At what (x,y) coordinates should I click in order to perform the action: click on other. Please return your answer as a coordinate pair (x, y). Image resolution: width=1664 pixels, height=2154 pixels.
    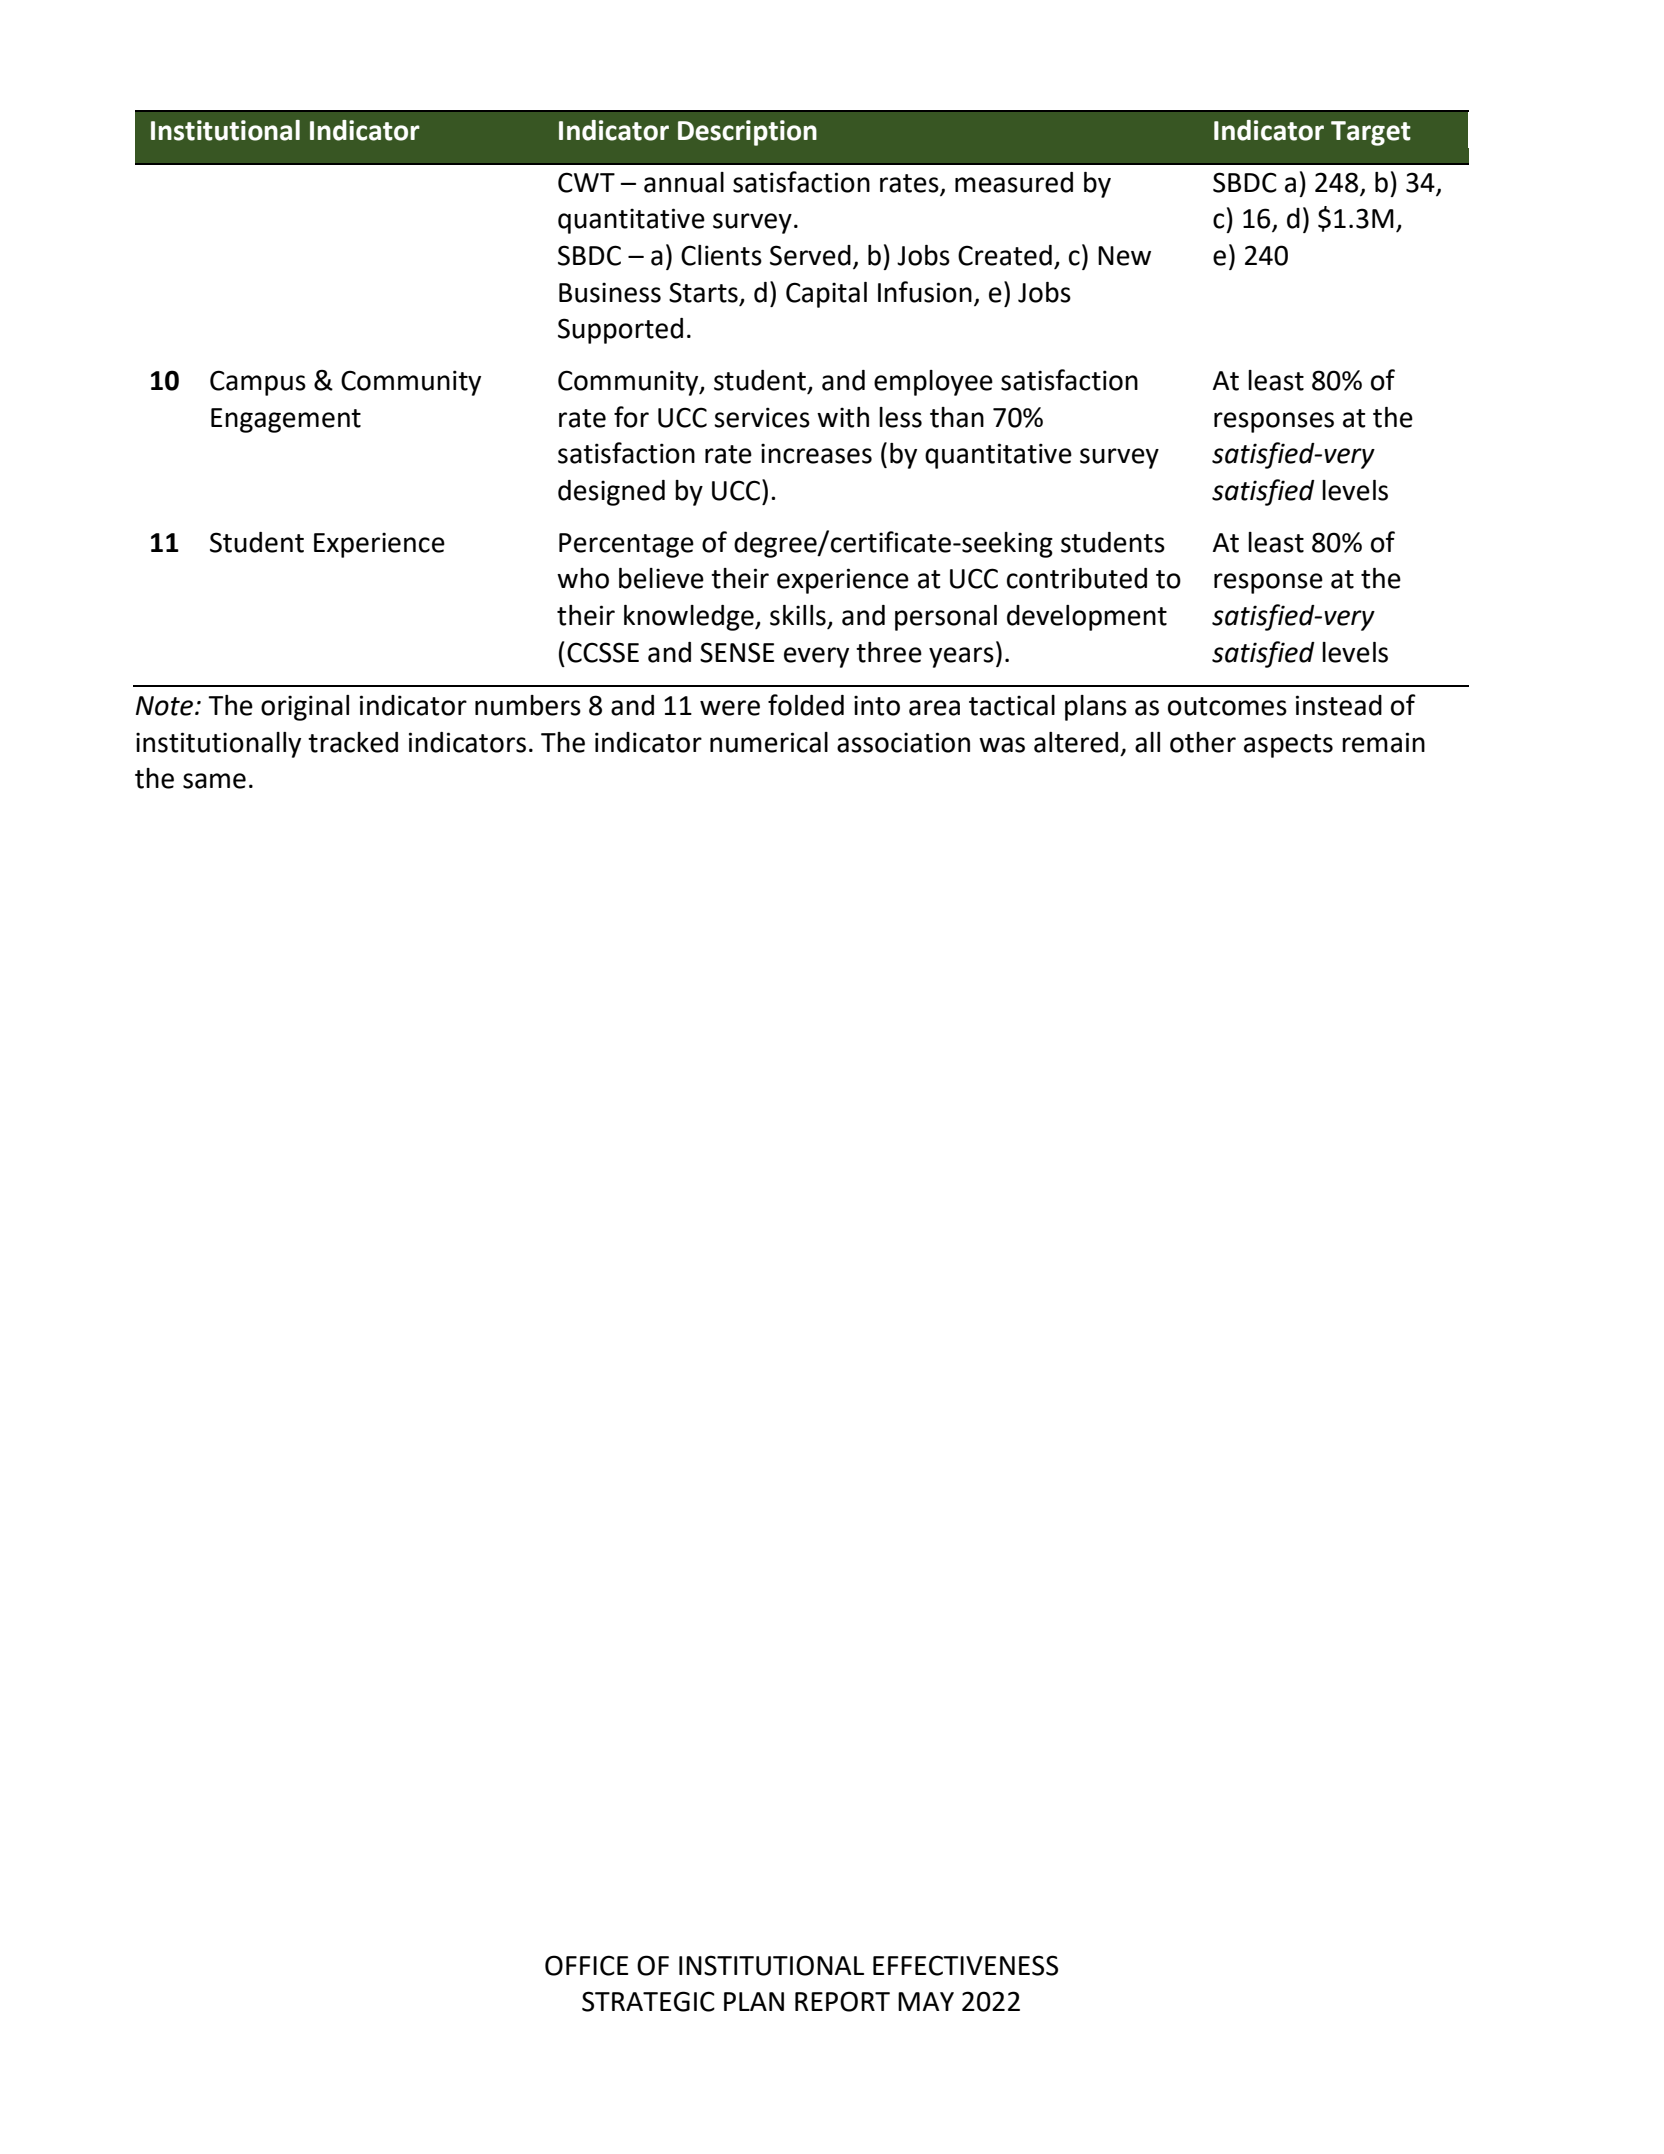
    Looking at the image, I should click on (1203, 742).
